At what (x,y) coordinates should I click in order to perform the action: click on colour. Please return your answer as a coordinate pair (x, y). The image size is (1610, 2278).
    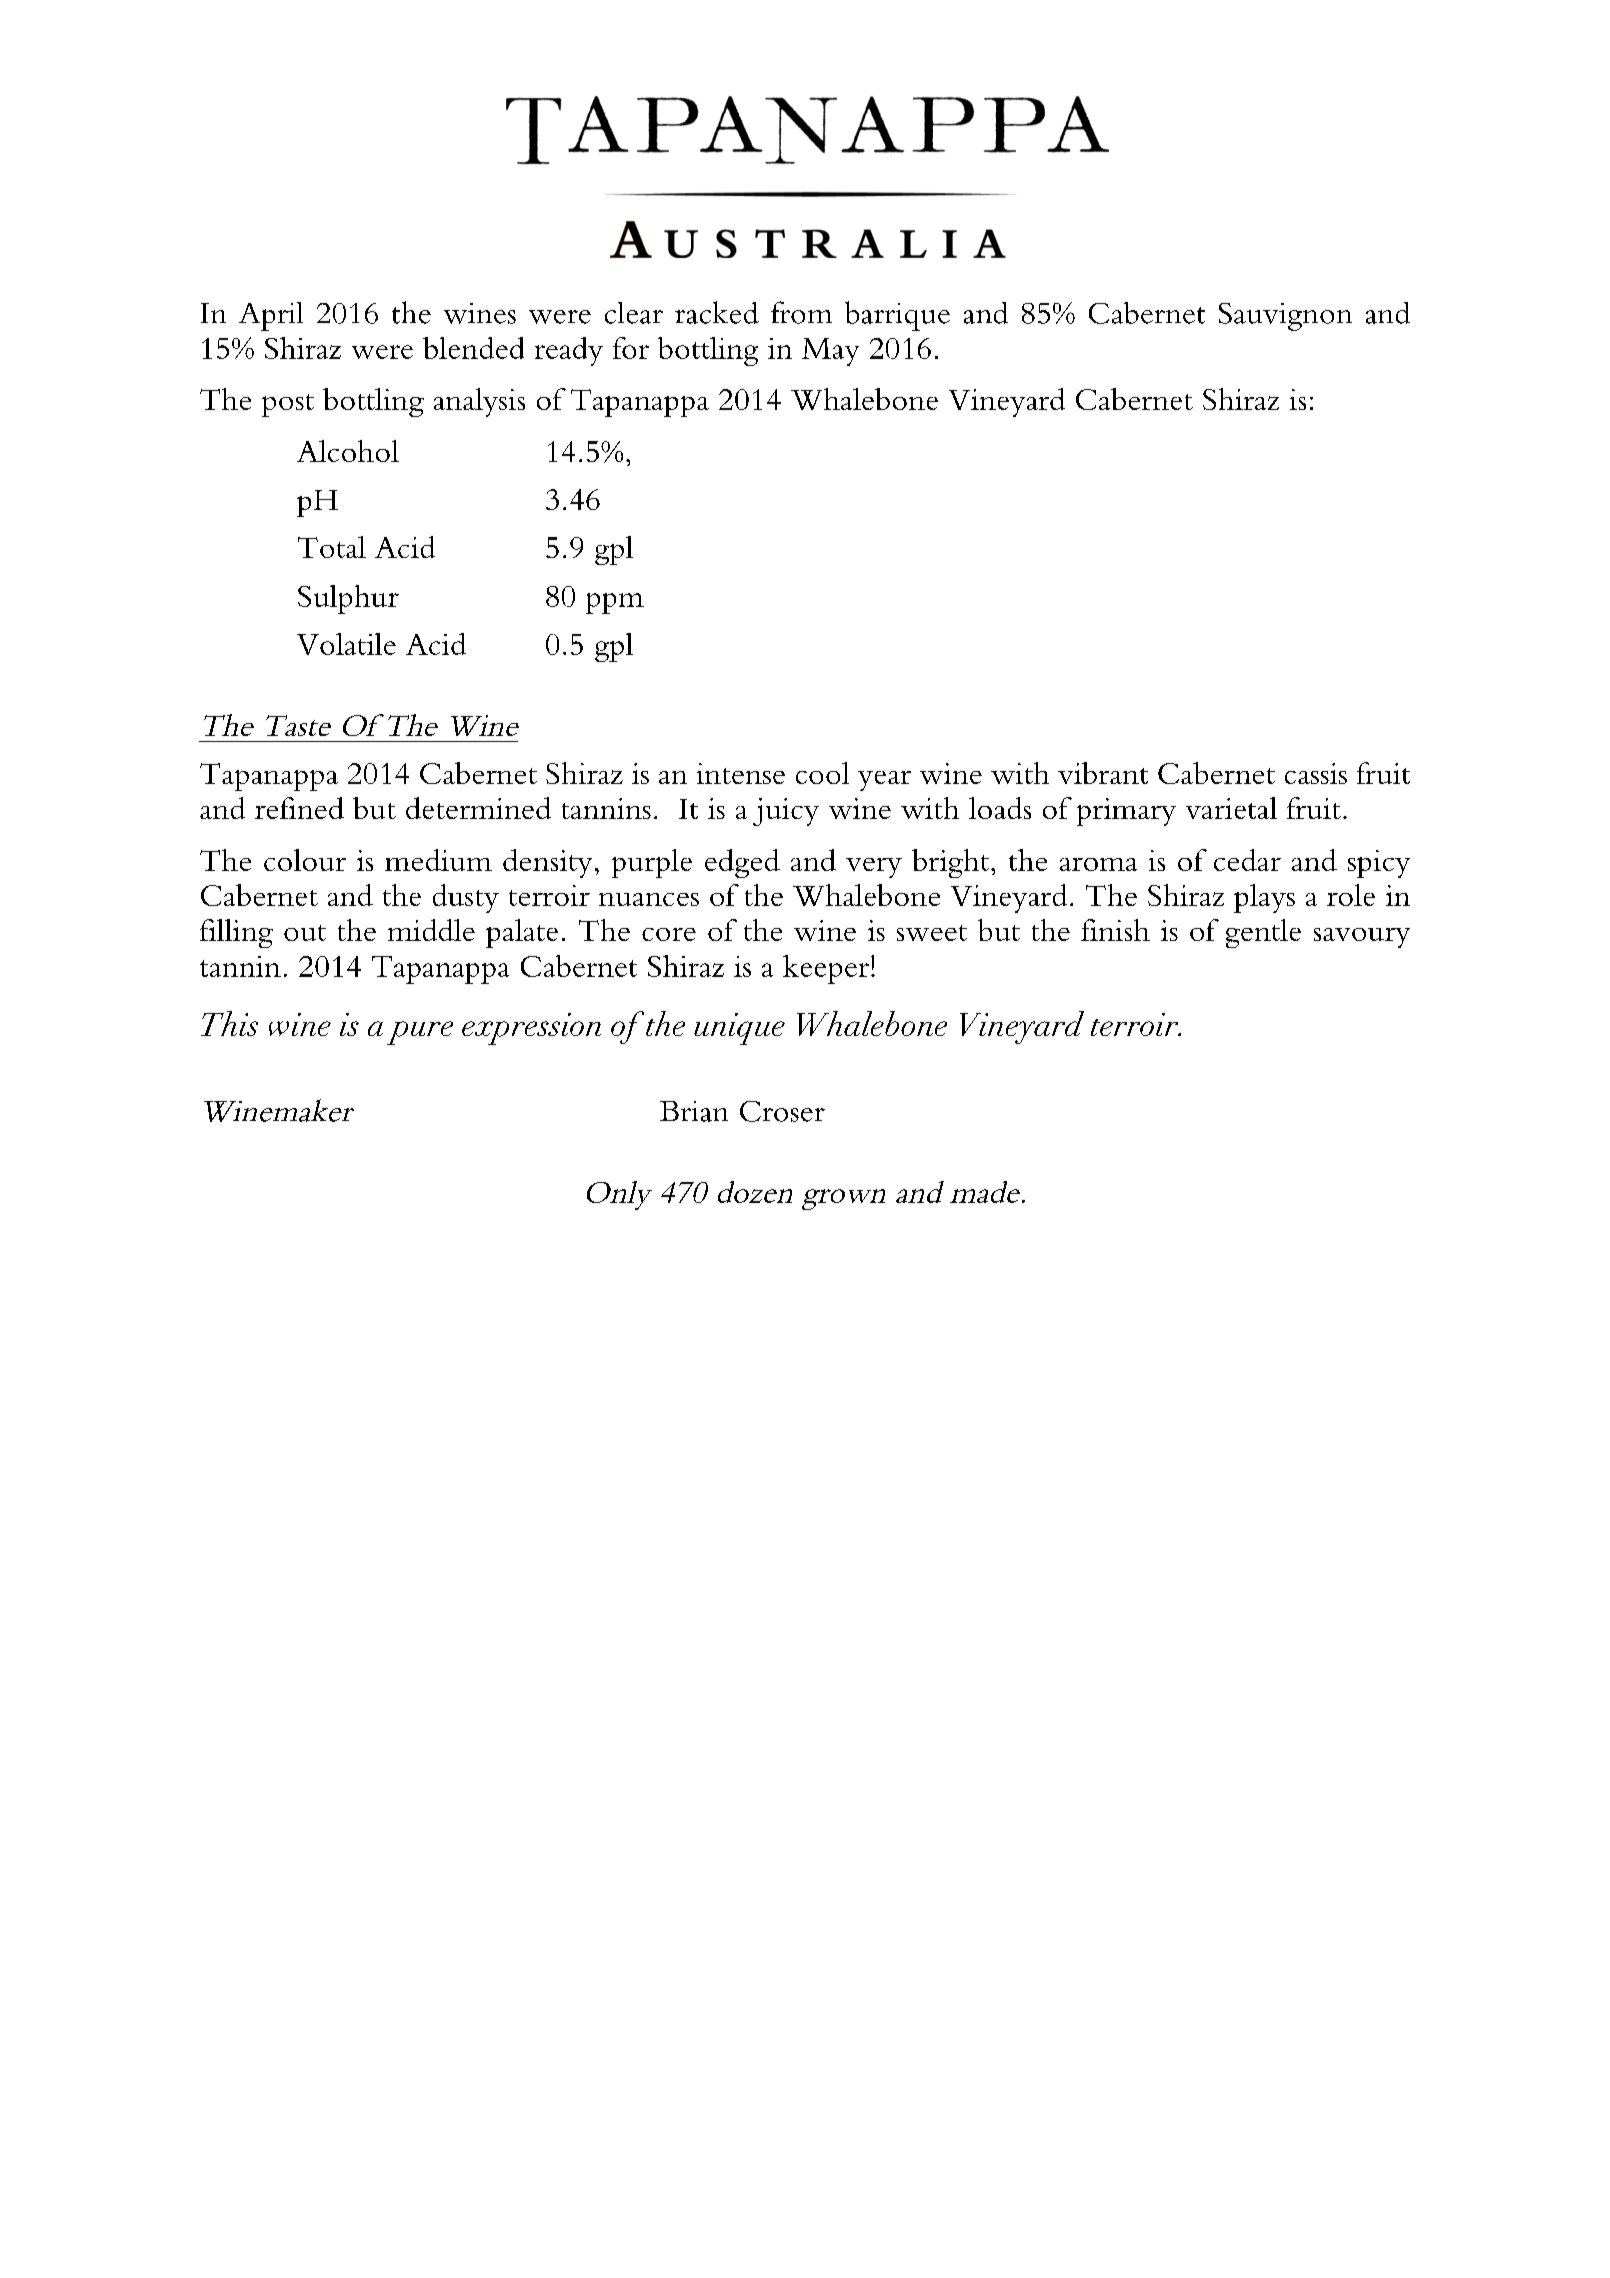
    Looking at the image, I should click on (305, 860).
